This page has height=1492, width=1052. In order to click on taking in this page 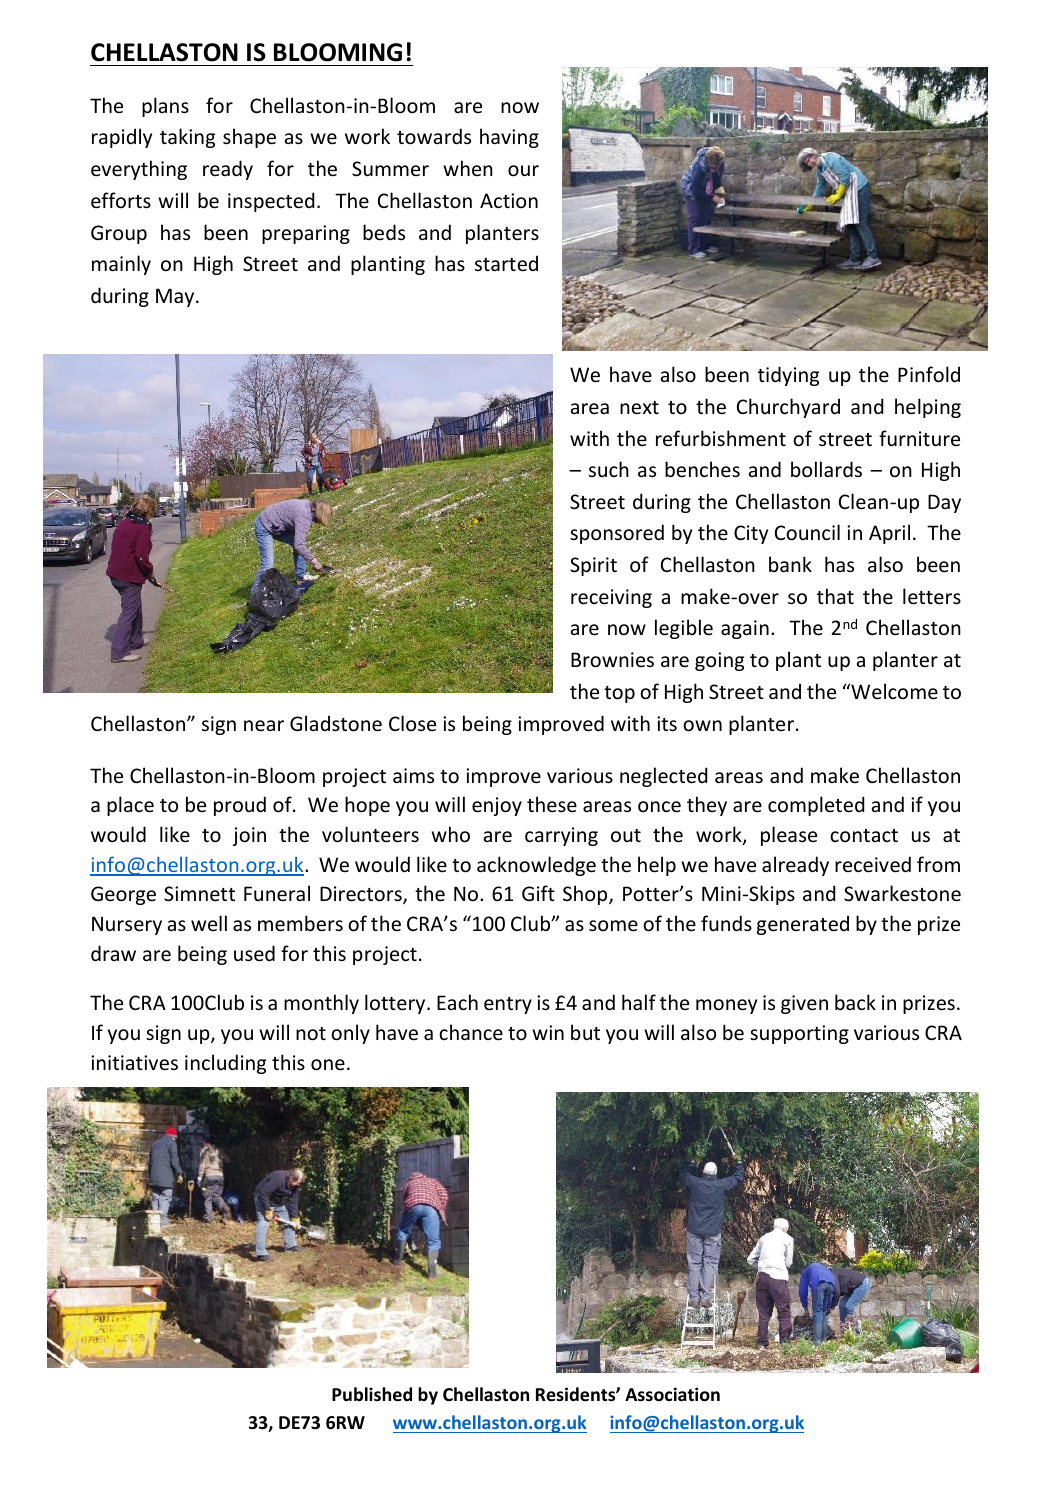, I will do `click(187, 138)`.
